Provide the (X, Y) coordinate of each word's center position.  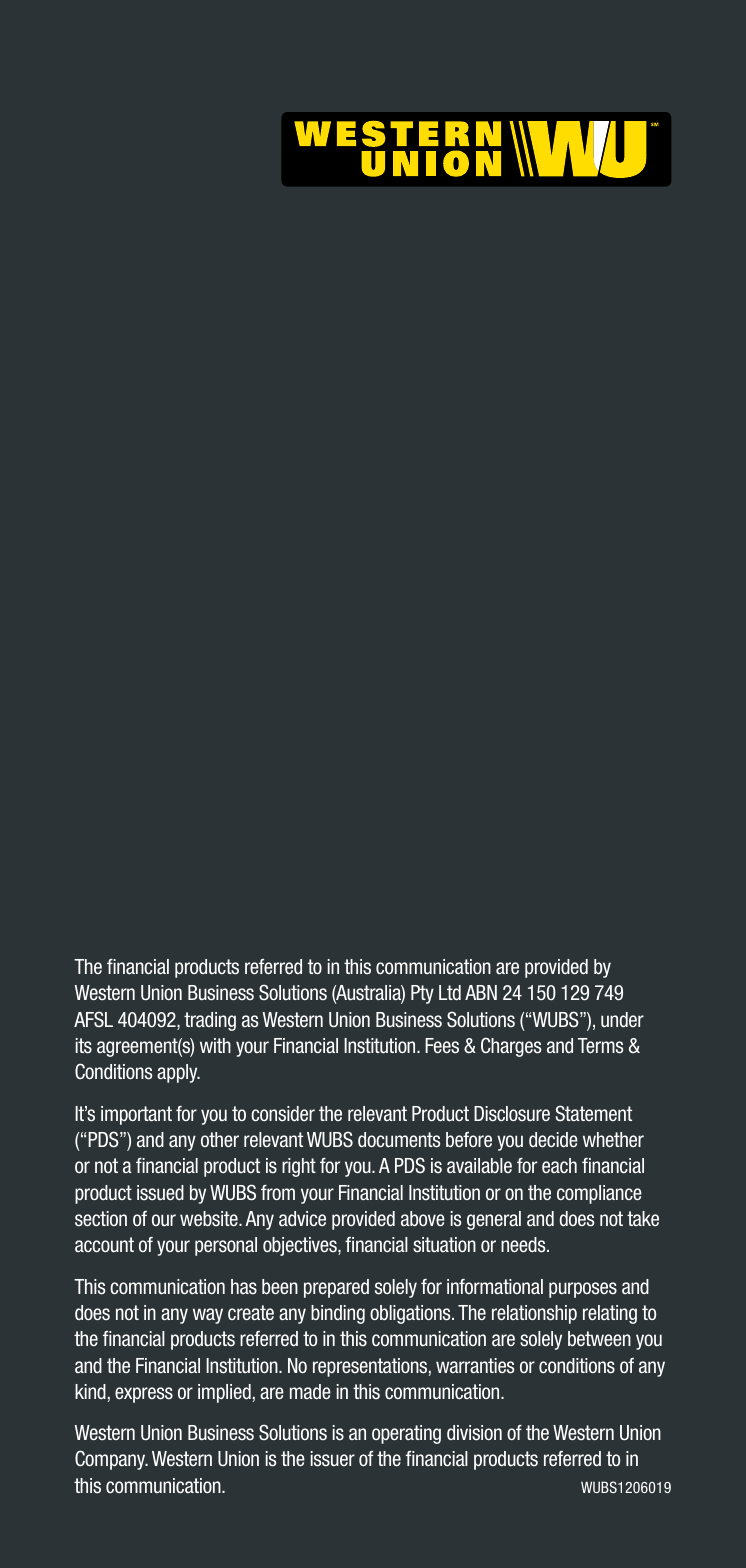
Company (111, 1460)
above (423, 1219)
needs (524, 1245)
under (622, 1020)
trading (210, 1021)
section (101, 1219)
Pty (422, 994)
